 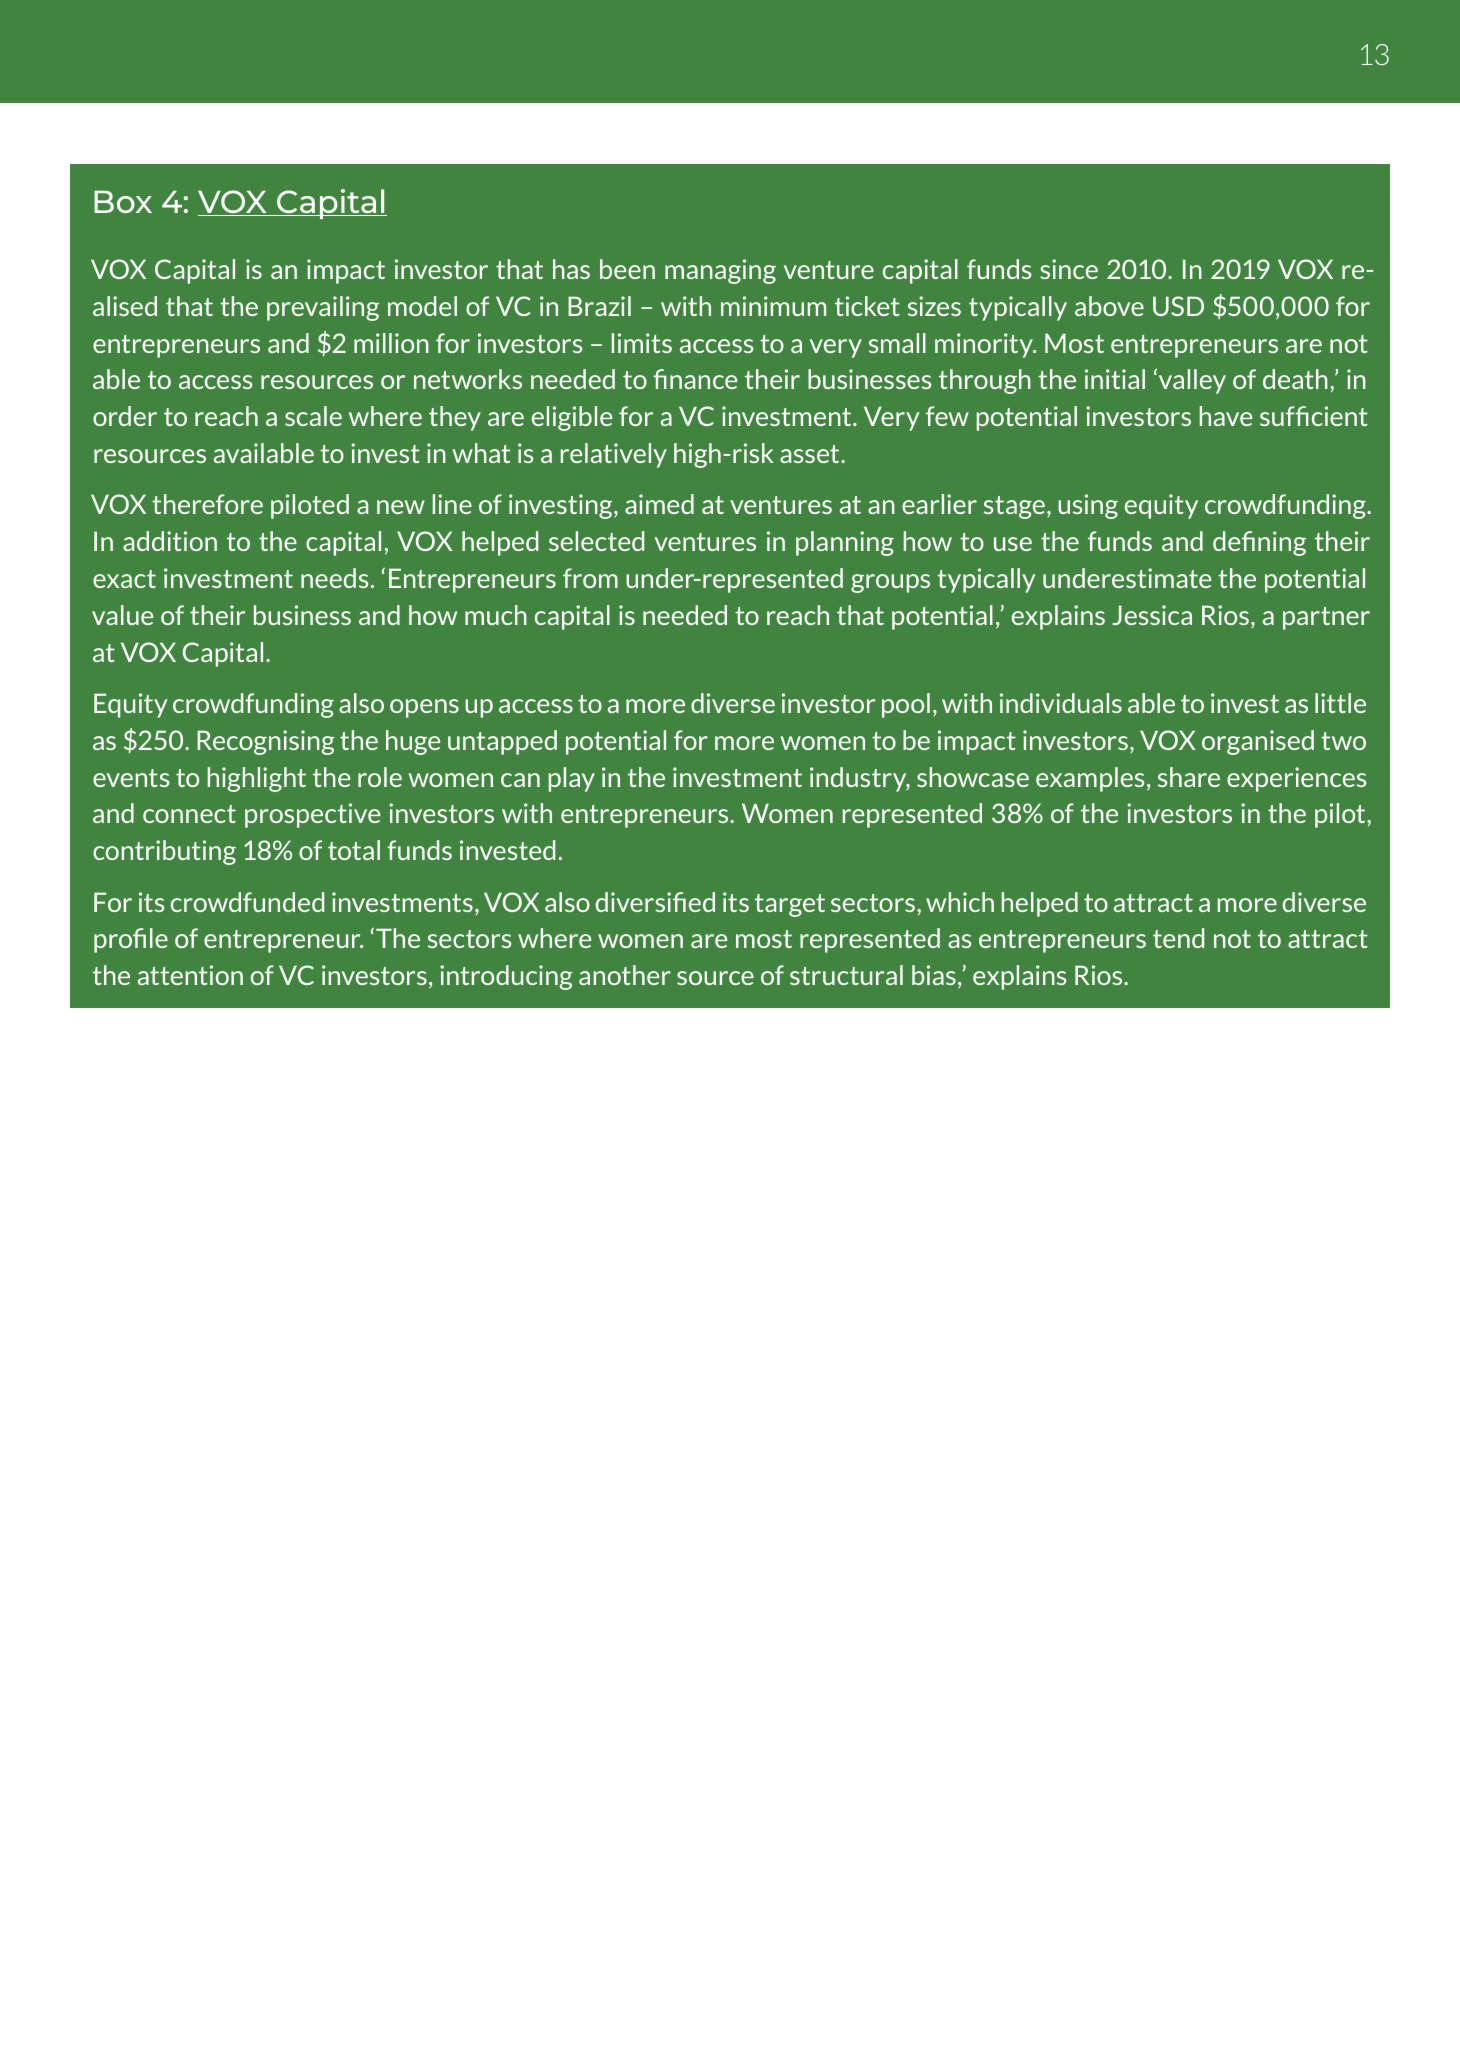 I want to click on another, so click(x=625, y=975).
